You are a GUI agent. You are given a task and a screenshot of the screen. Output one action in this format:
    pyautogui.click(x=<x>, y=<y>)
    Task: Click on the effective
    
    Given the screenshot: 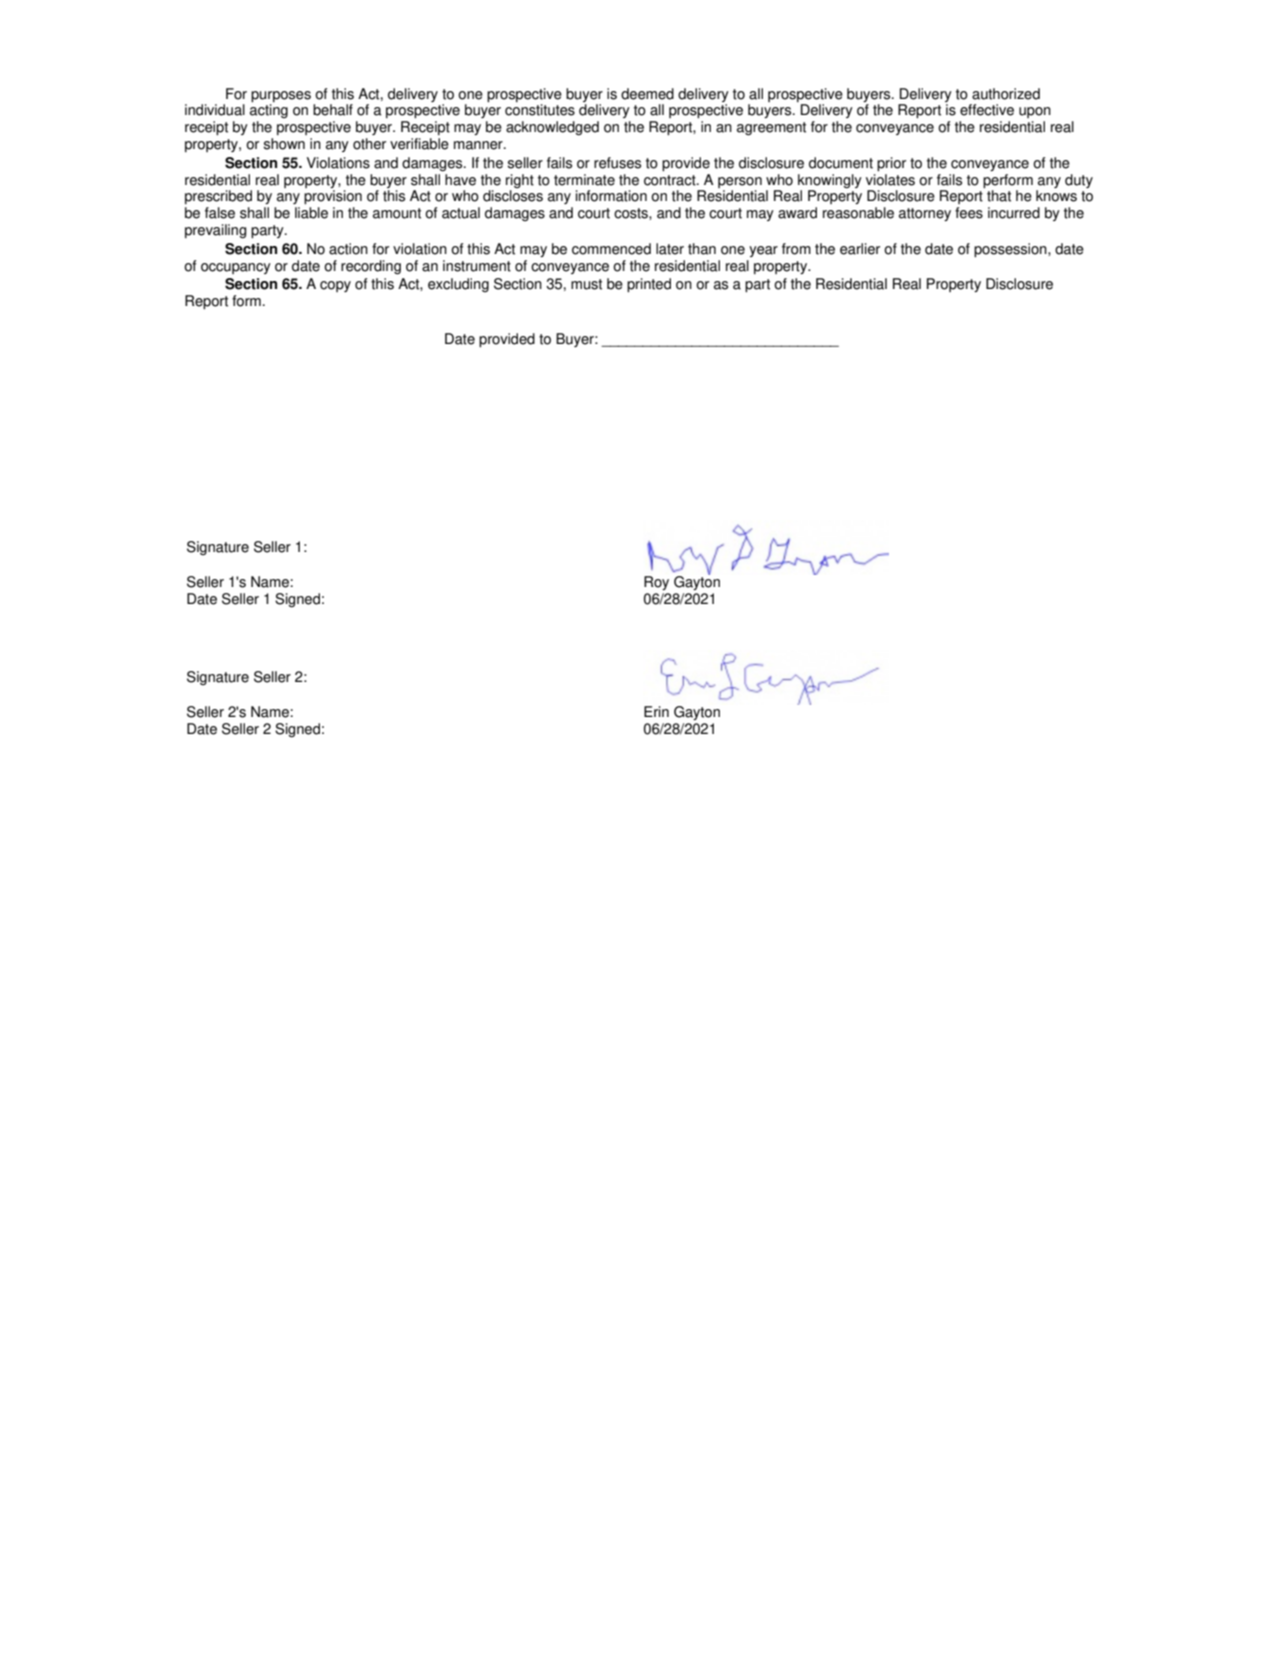 What is the action you would take?
    pyautogui.click(x=987, y=110)
